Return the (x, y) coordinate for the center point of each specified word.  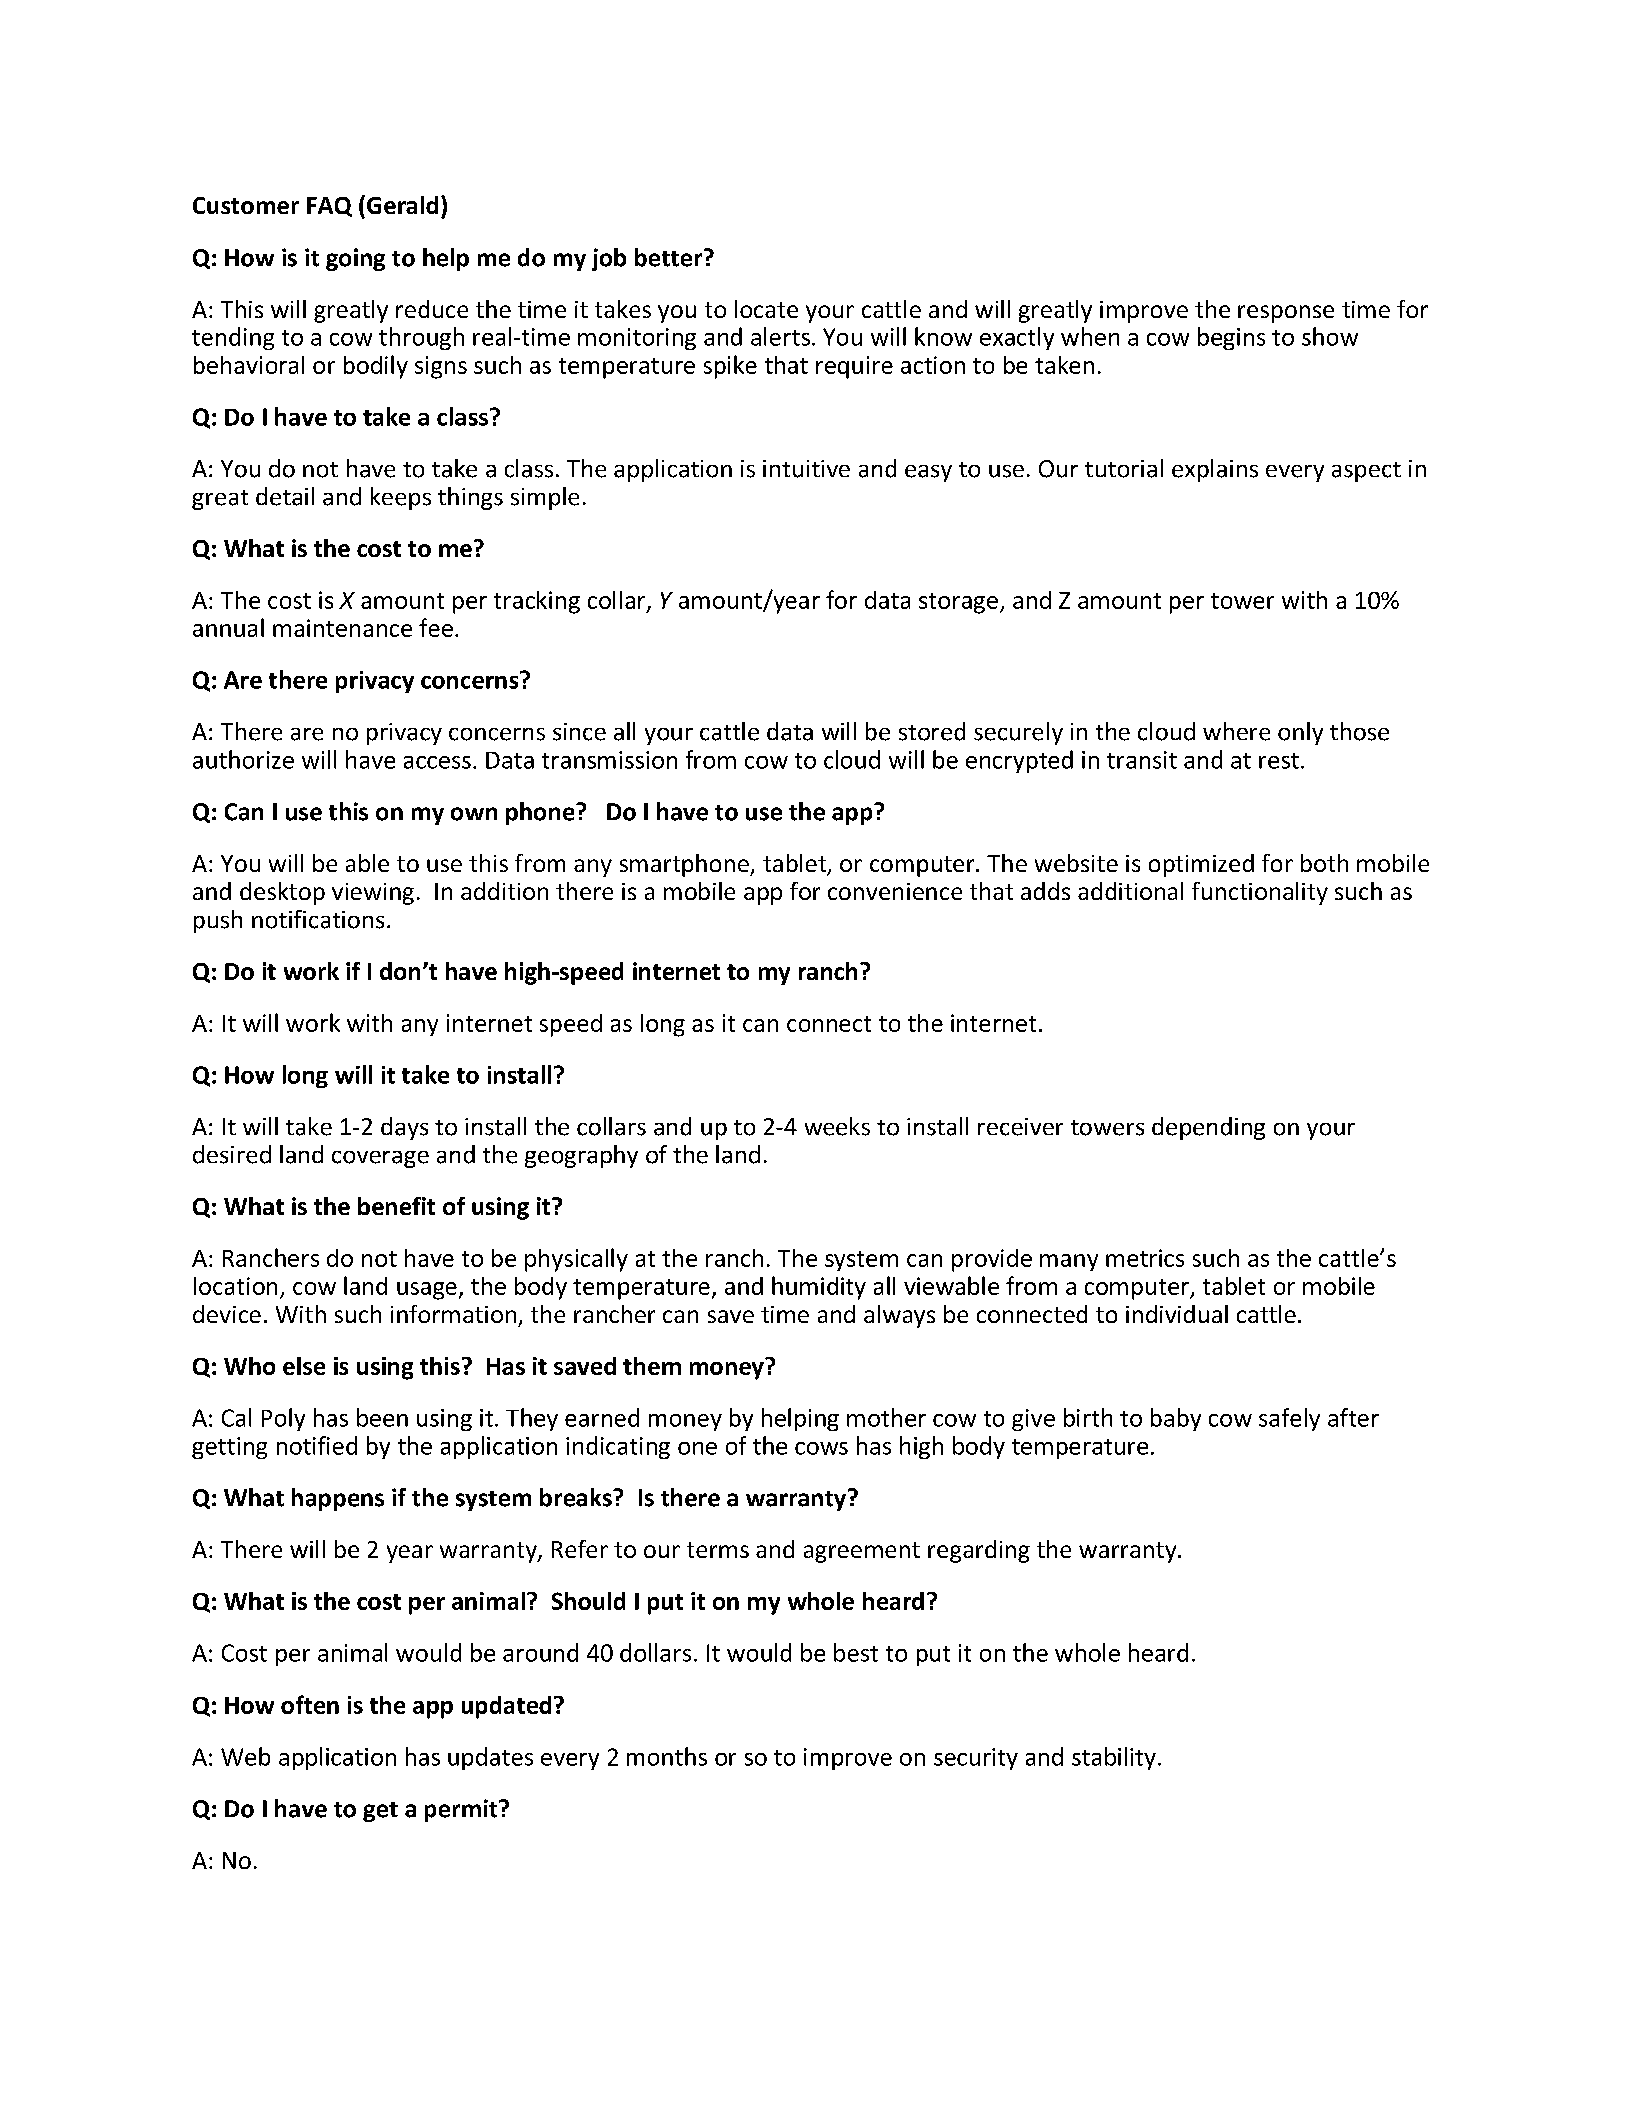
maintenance (342, 628)
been (382, 1417)
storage (958, 603)
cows (821, 1448)
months (667, 1756)
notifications (318, 919)
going (355, 259)
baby (1176, 1419)
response (1286, 314)
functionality (1260, 893)
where (1236, 731)
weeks (837, 1126)
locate (766, 309)
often (310, 1704)
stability (1114, 1758)
